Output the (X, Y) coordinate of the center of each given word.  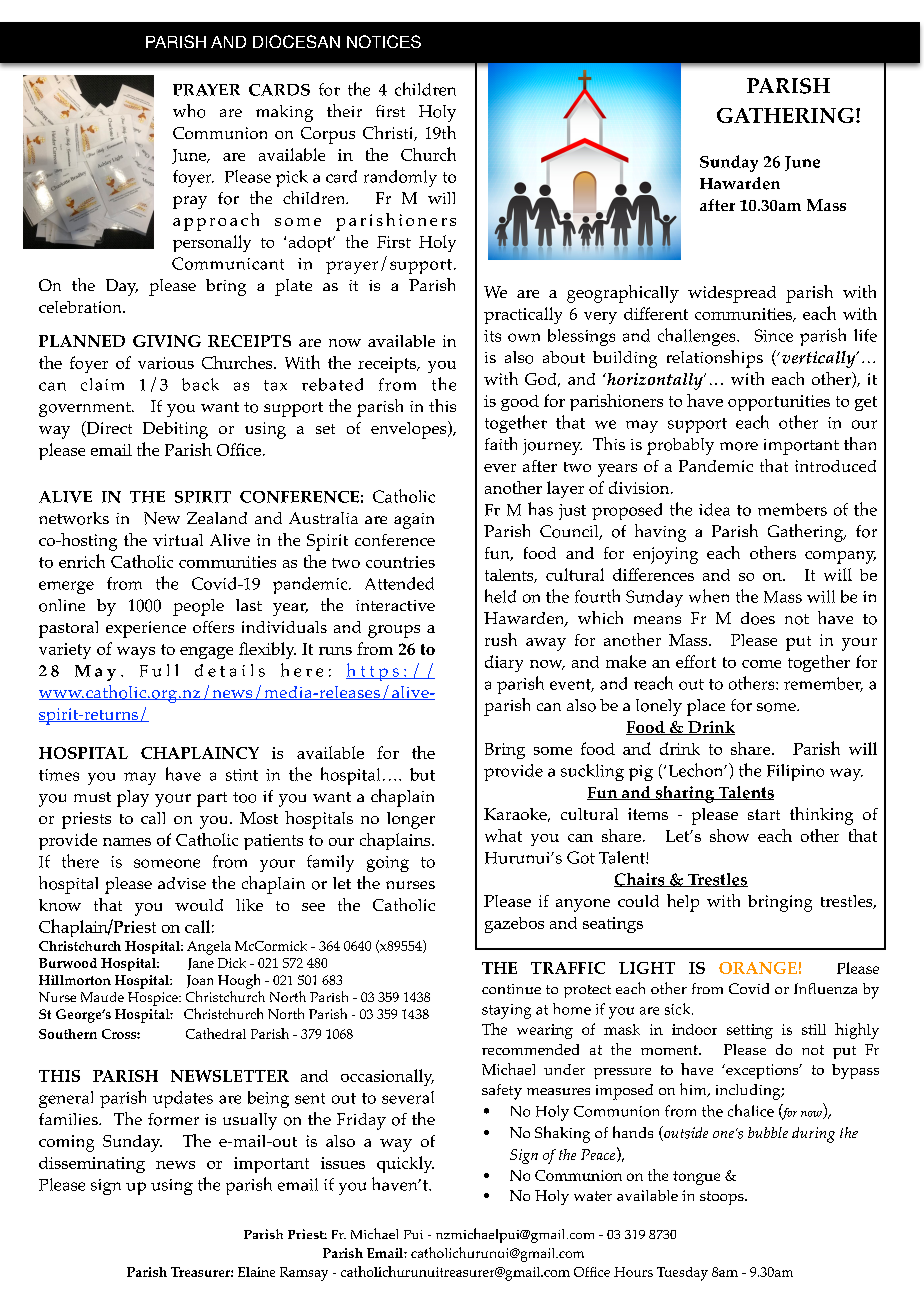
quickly (405, 1164)
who (189, 111)
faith (501, 443)
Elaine (256, 1272)
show (729, 835)
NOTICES (384, 41)
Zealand (217, 518)
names (127, 842)
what (503, 835)
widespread (732, 294)
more (739, 446)
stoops (723, 1198)
